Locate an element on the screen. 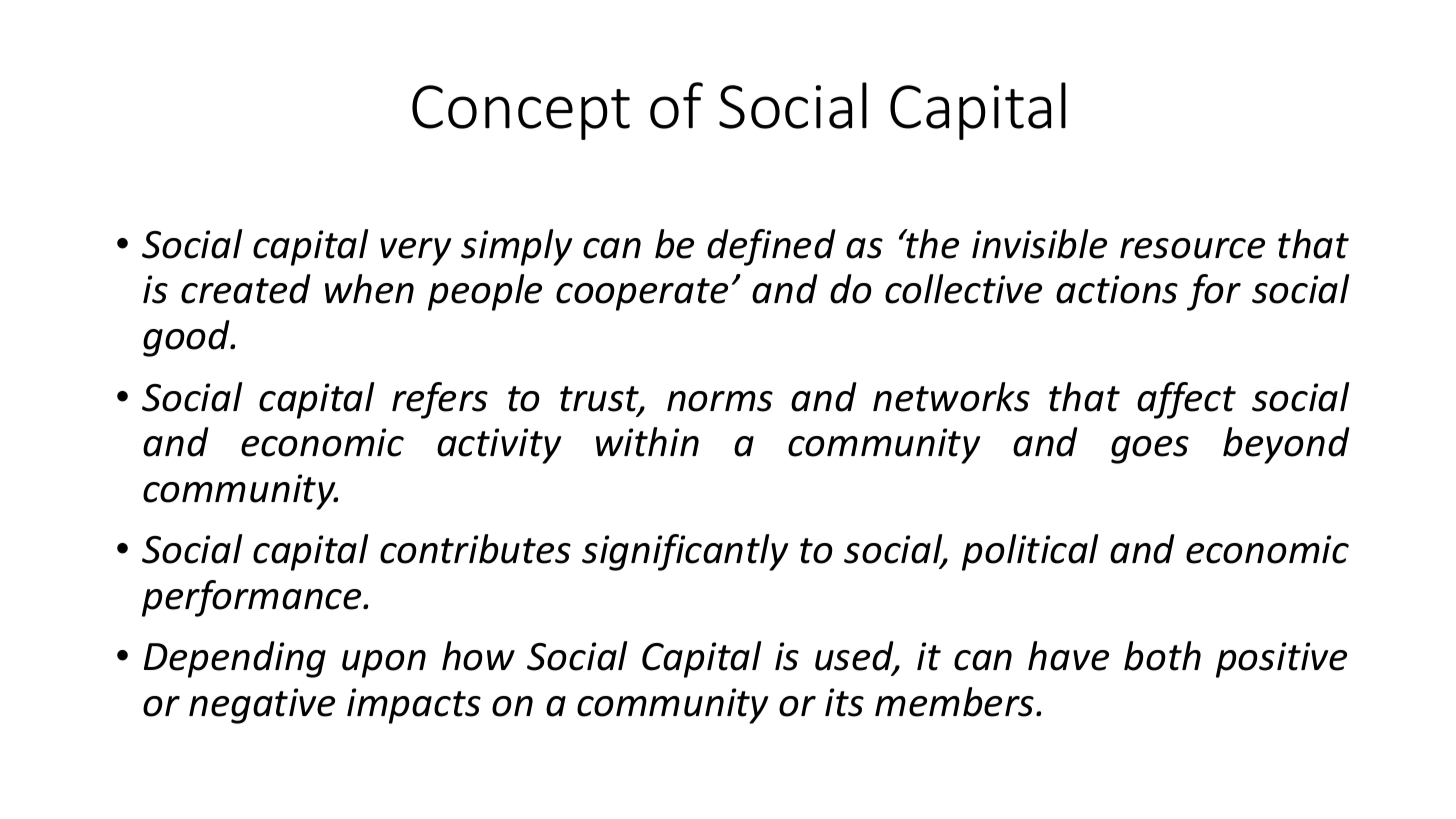 The width and height of the screenshot is (1456, 819). defined is located at coordinates (771, 247).
